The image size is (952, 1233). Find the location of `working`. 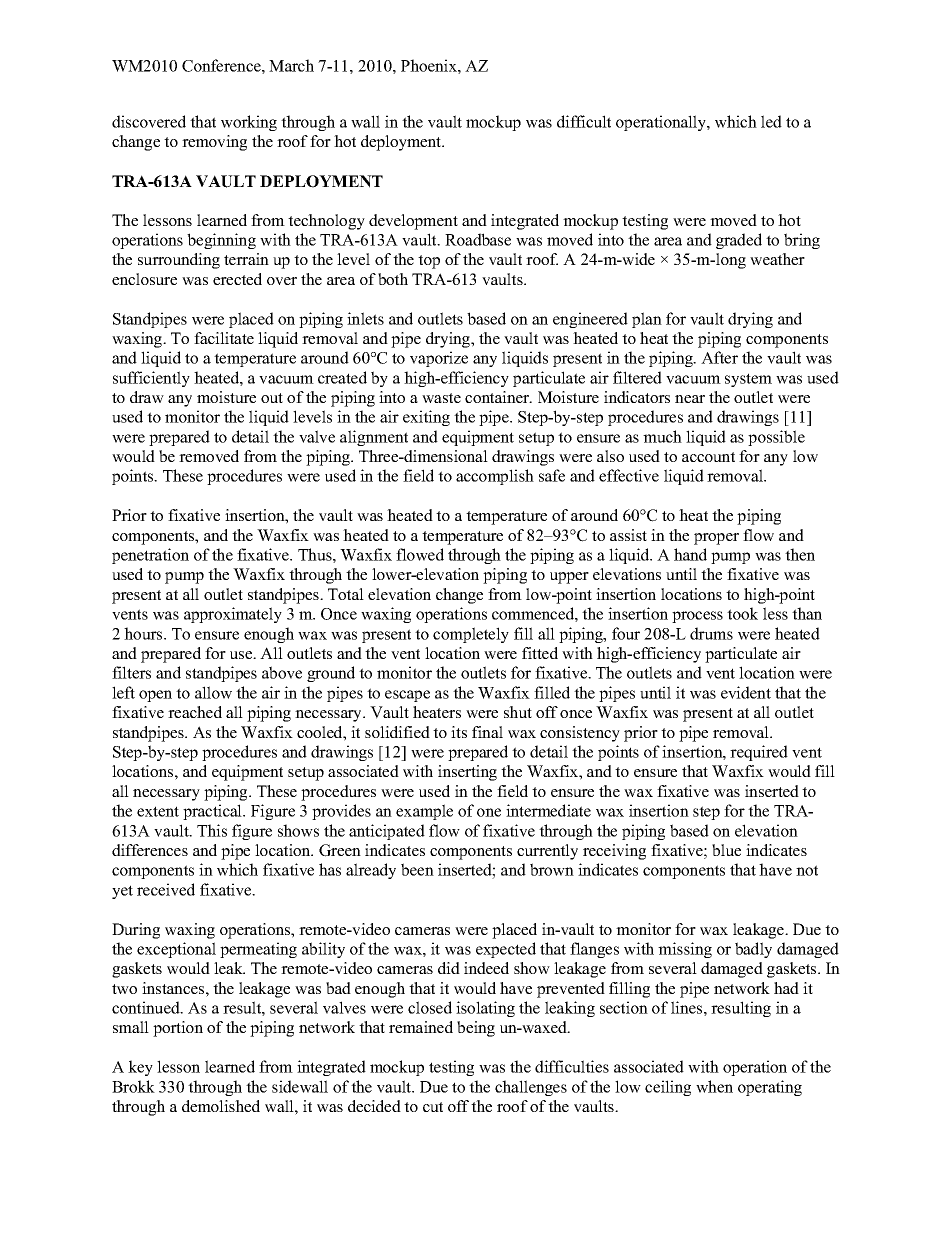

working is located at coordinates (249, 123).
